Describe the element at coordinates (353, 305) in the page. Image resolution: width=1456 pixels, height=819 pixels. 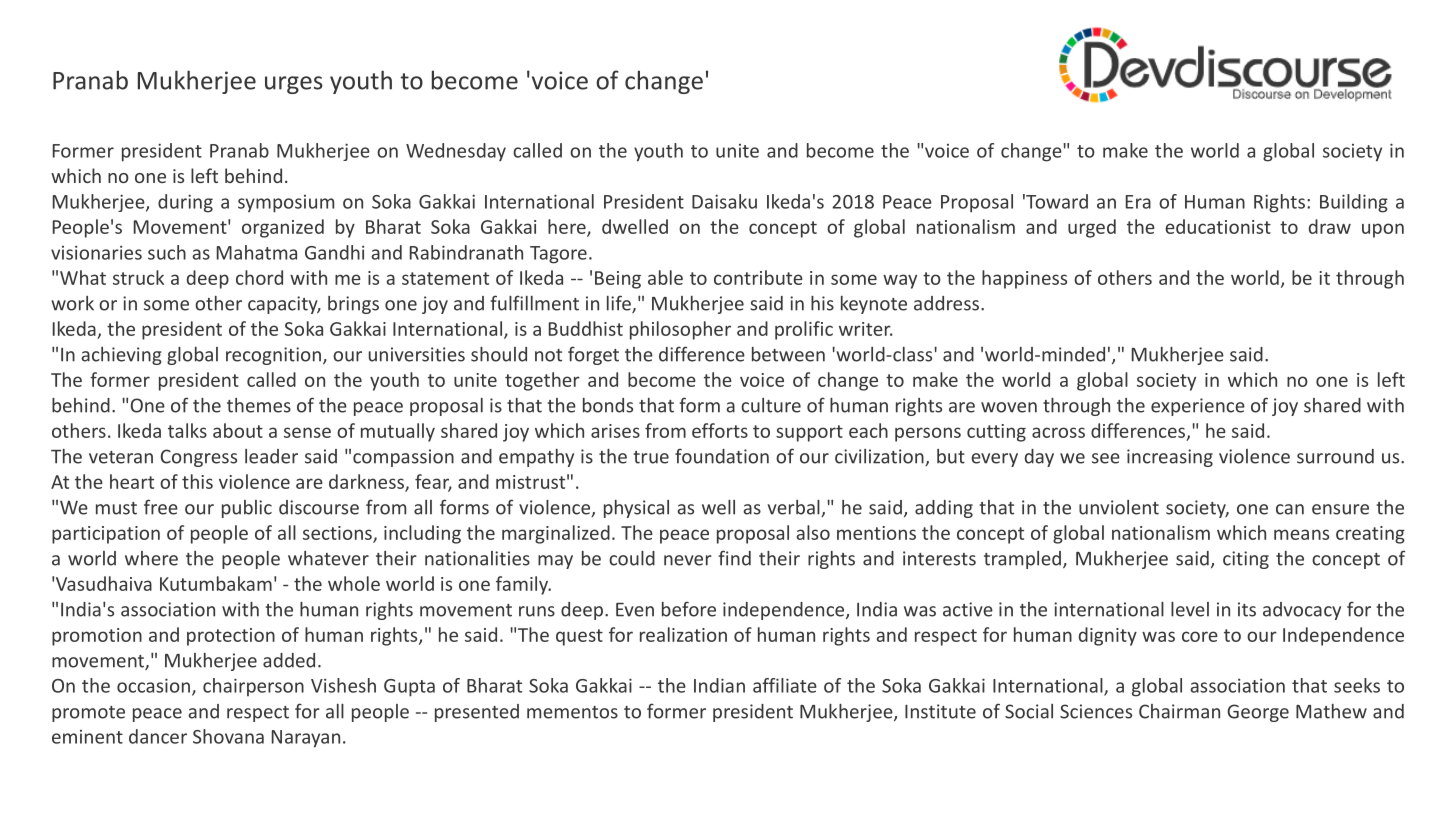
I see `brings` at that location.
